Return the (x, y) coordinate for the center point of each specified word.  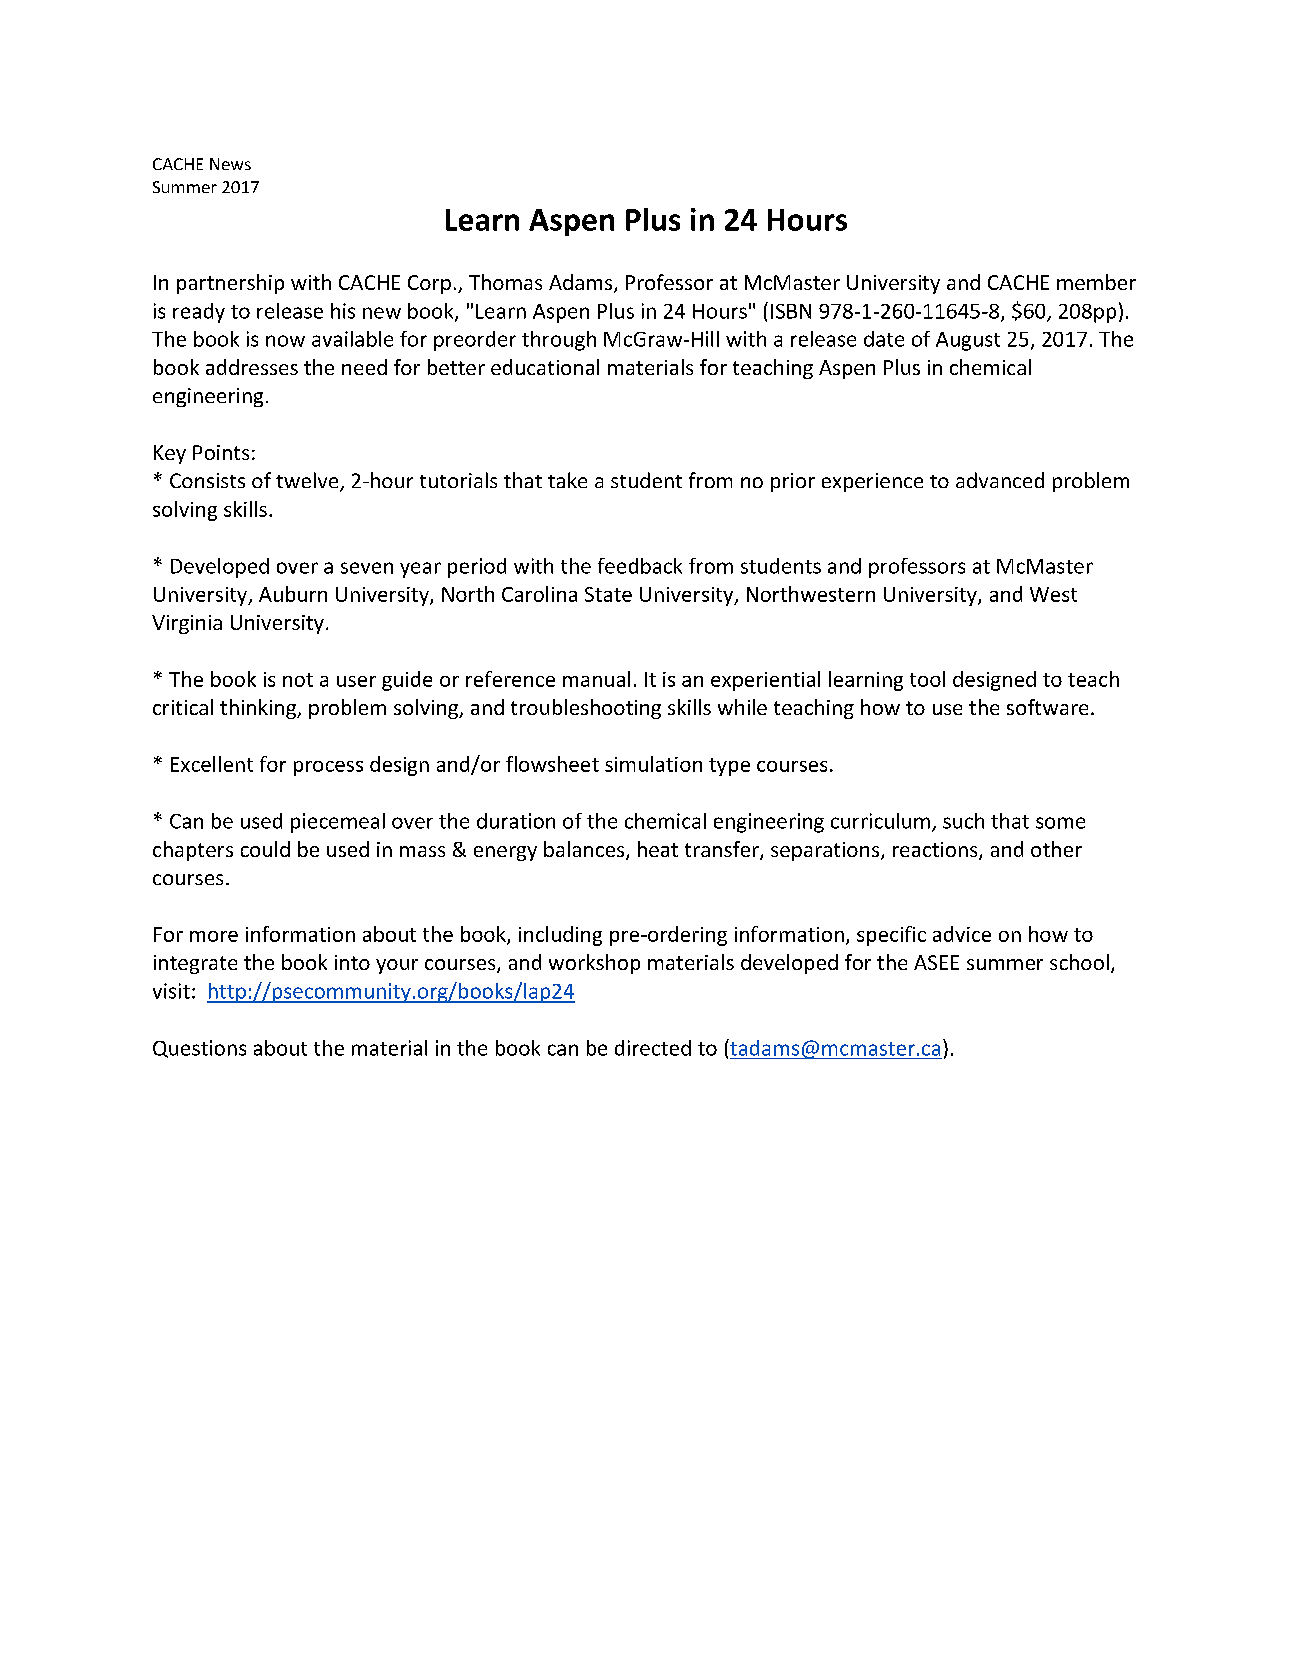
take (567, 480)
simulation (653, 764)
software (1047, 707)
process (328, 768)
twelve (308, 481)
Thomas (505, 282)
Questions (199, 1049)
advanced (1000, 480)
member (1096, 282)
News (230, 164)
